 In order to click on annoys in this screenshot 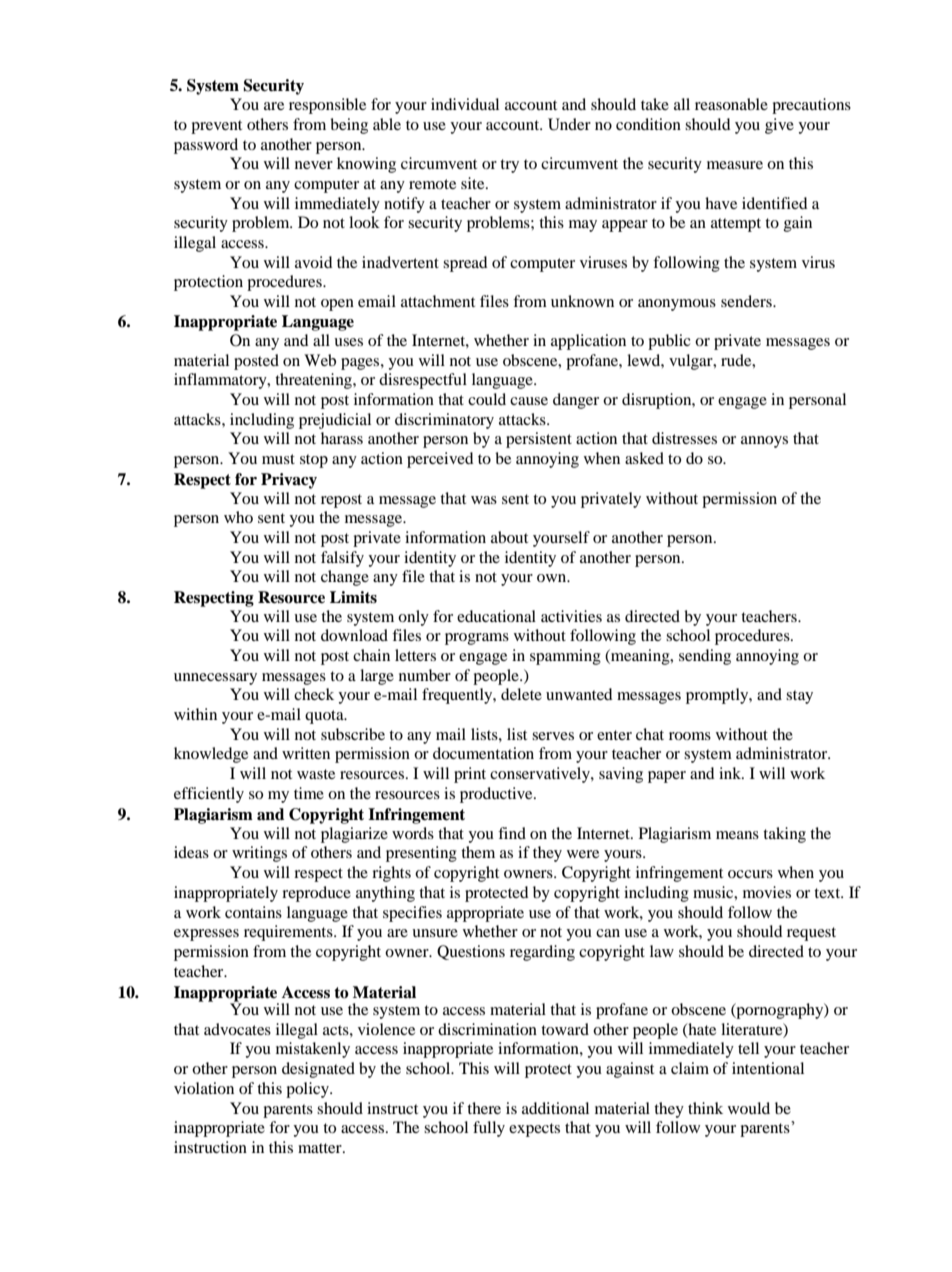, I will do `click(764, 442)`.
